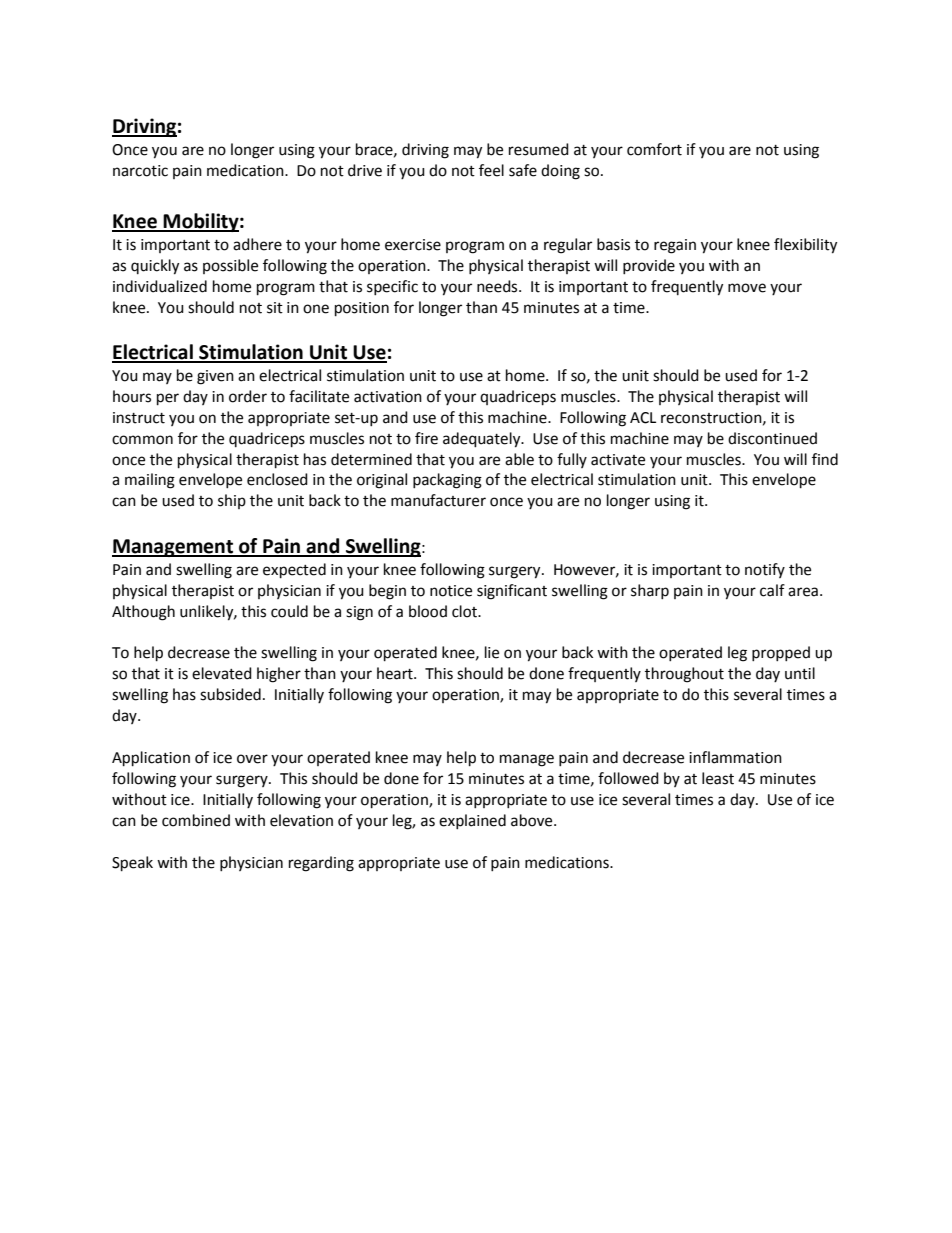 This screenshot has height=1233, width=952. Describe the element at coordinates (825, 459) in the screenshot. I see `find` at that location.
